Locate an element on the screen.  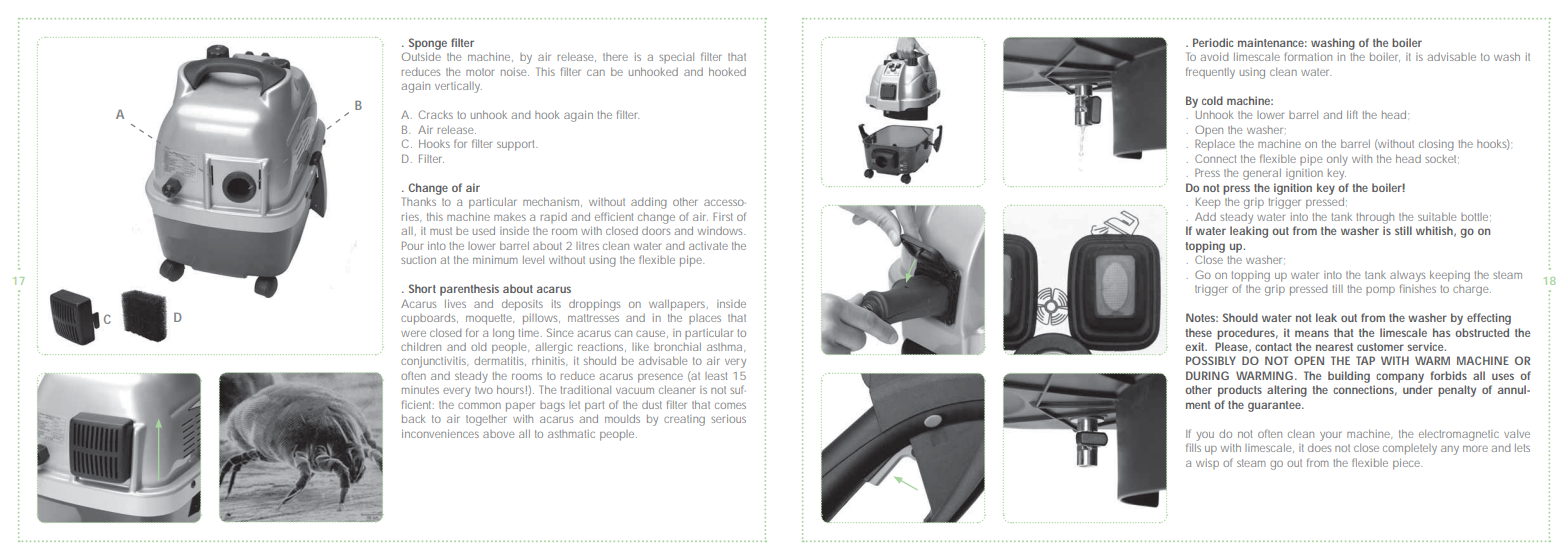
allergic is located at coordinates (553, 348).
